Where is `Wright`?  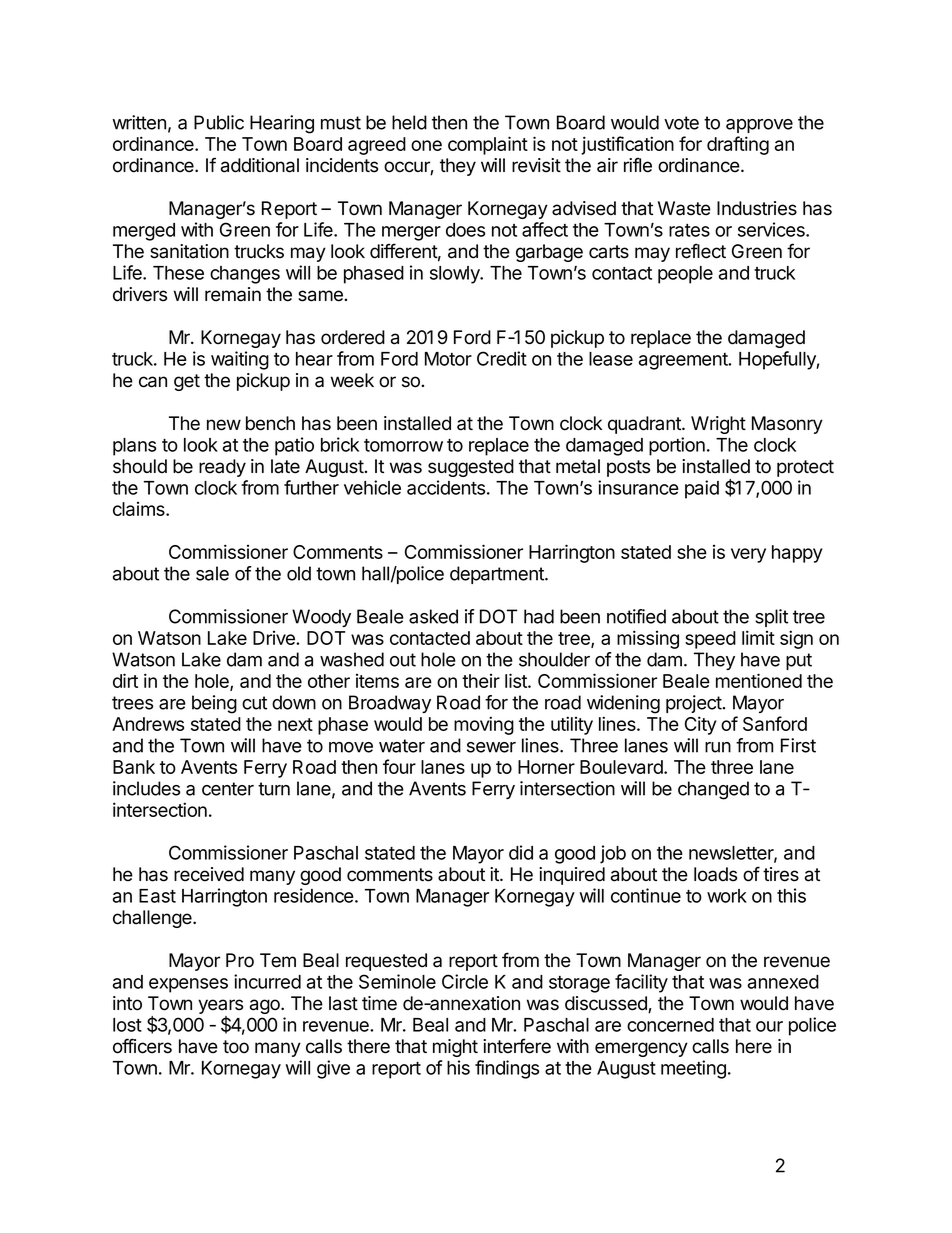 Wright is located at coordinates (718, 425).
